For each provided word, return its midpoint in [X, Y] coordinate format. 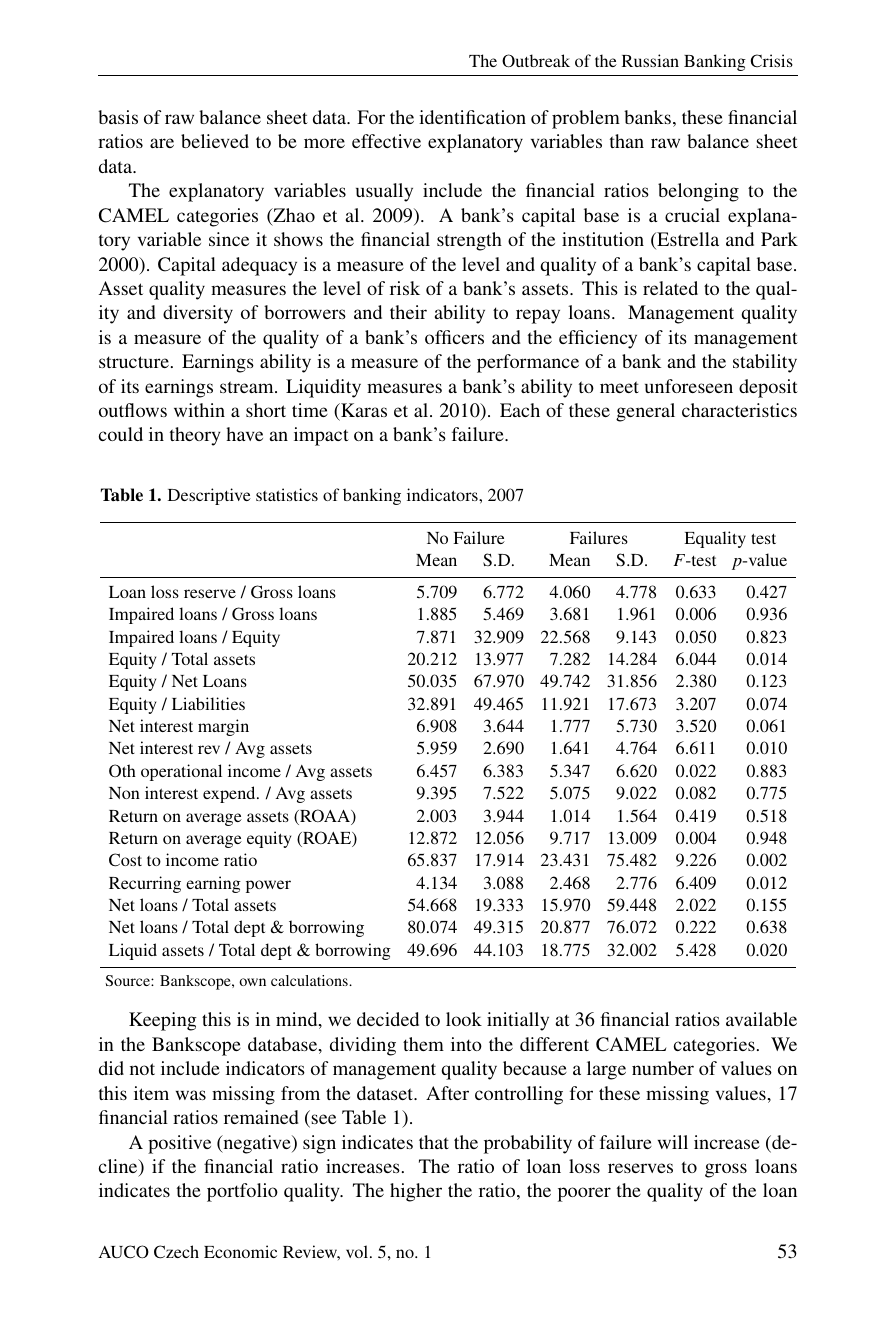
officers [454, 337]
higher [416, 1192]
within [199, 410]
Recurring [145, 884]
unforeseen [689, 386]
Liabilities [208, 703]
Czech [176, 1252]
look [464, 1019]
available [761, 1019]
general [645, 412]
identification [472, 117]
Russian [650, 60]
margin [223, 727]
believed [215, 141]
